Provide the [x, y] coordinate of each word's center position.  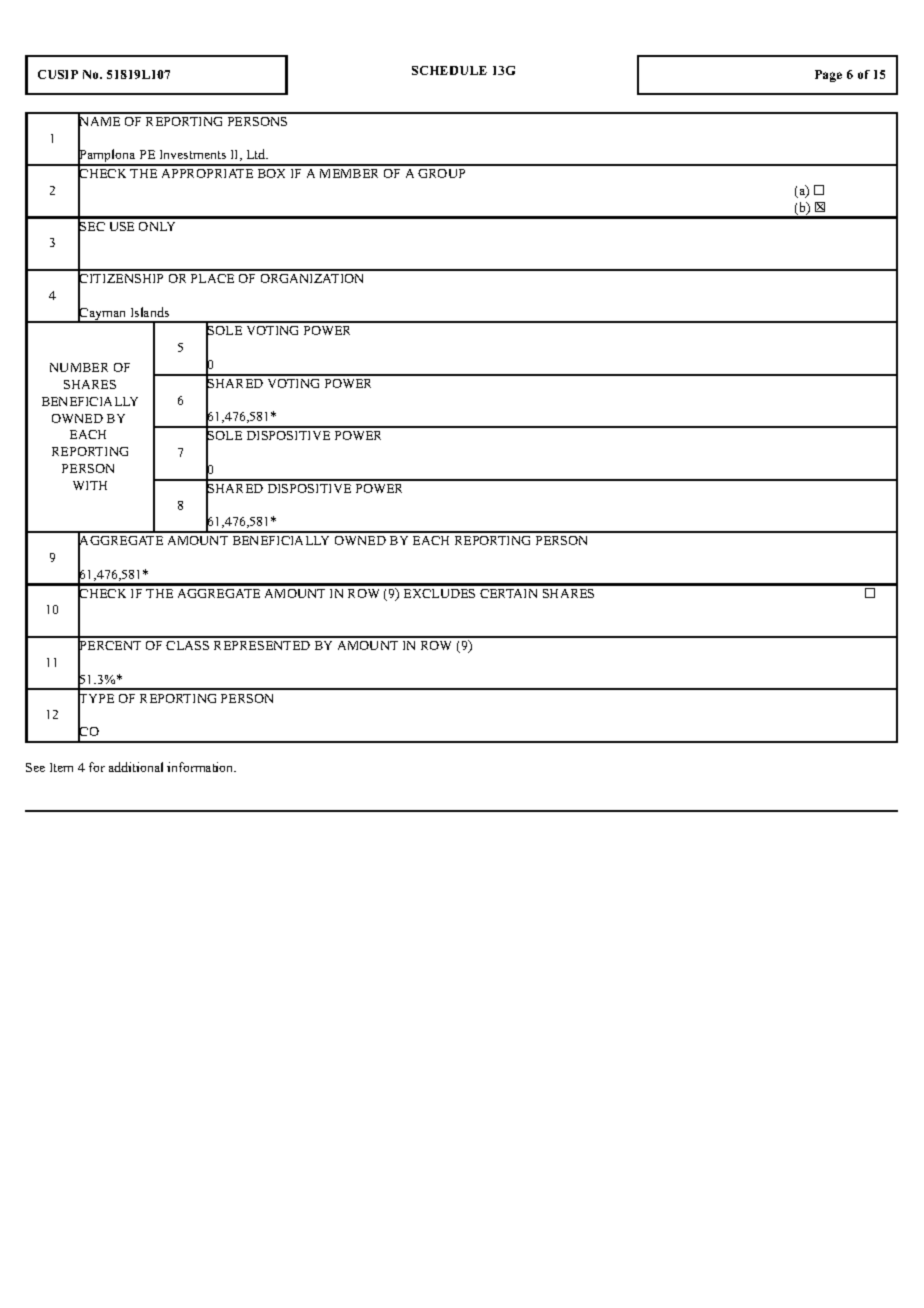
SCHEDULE [449, 70]
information [201, 767]
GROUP [441, 173]
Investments [193, 154]
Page [828, 76]
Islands [150, 312]
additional [136, 767]
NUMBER [79, 367]
